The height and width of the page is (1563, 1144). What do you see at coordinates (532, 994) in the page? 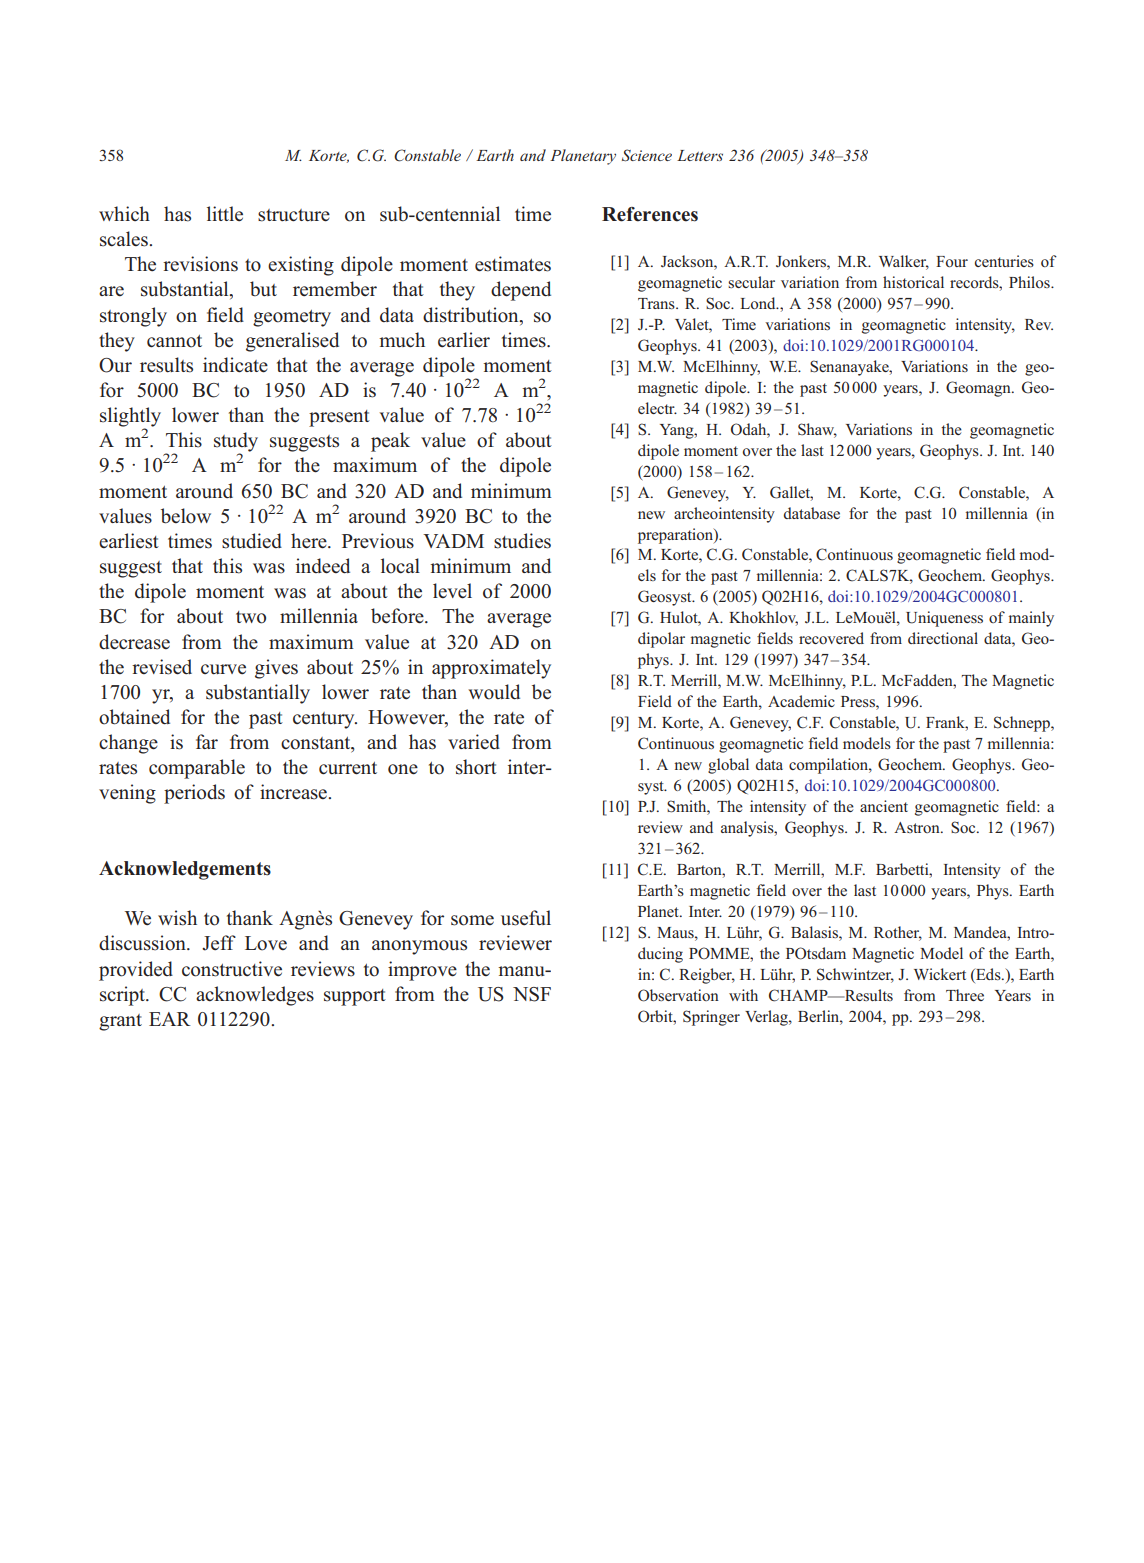
I see `NSF` at bounding box center [532, 994].
